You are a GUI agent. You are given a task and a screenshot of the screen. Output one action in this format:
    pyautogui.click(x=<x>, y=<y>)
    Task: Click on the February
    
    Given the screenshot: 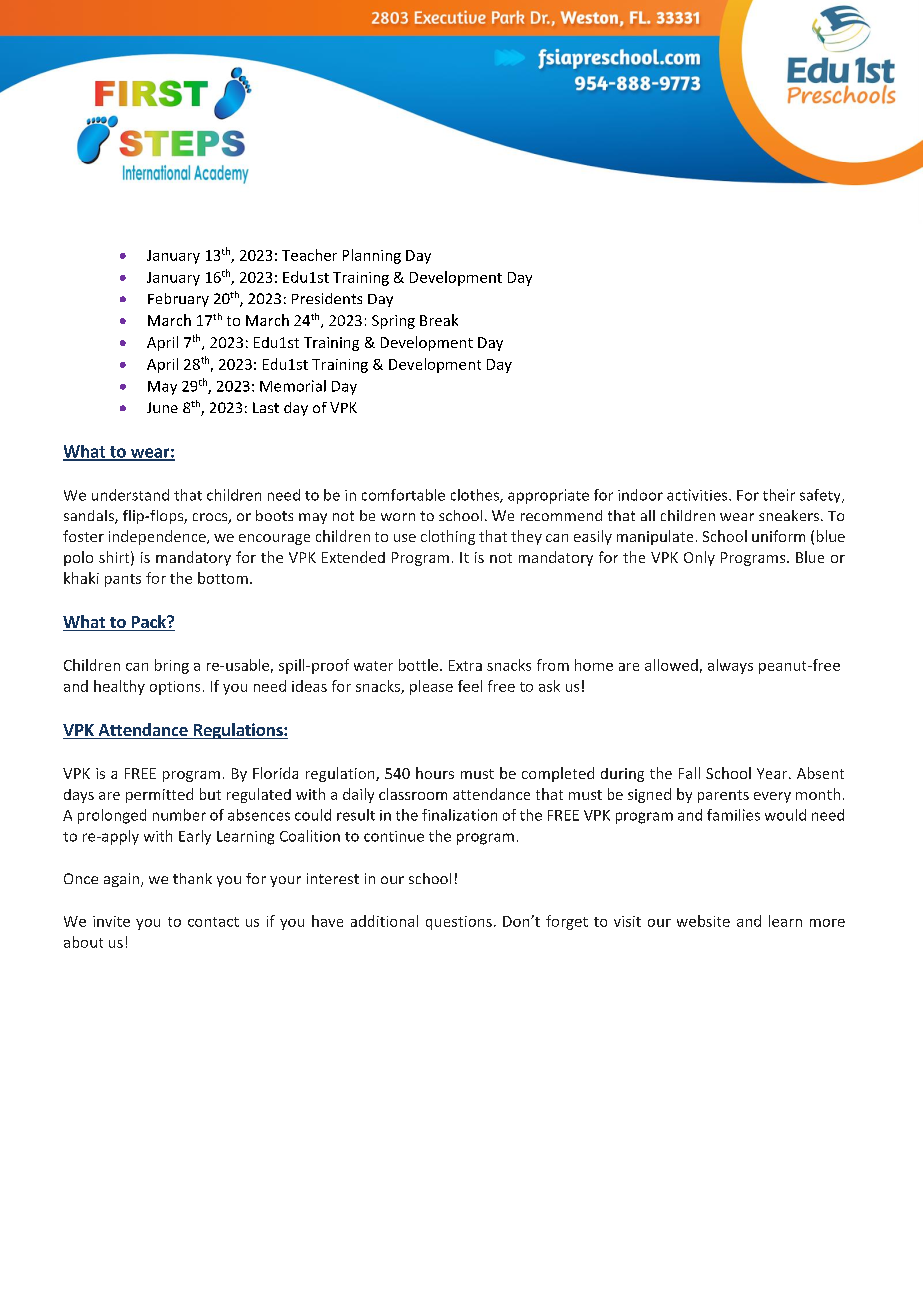 What is the action you would take?
    pyautogui.click(x=178, y=300)
